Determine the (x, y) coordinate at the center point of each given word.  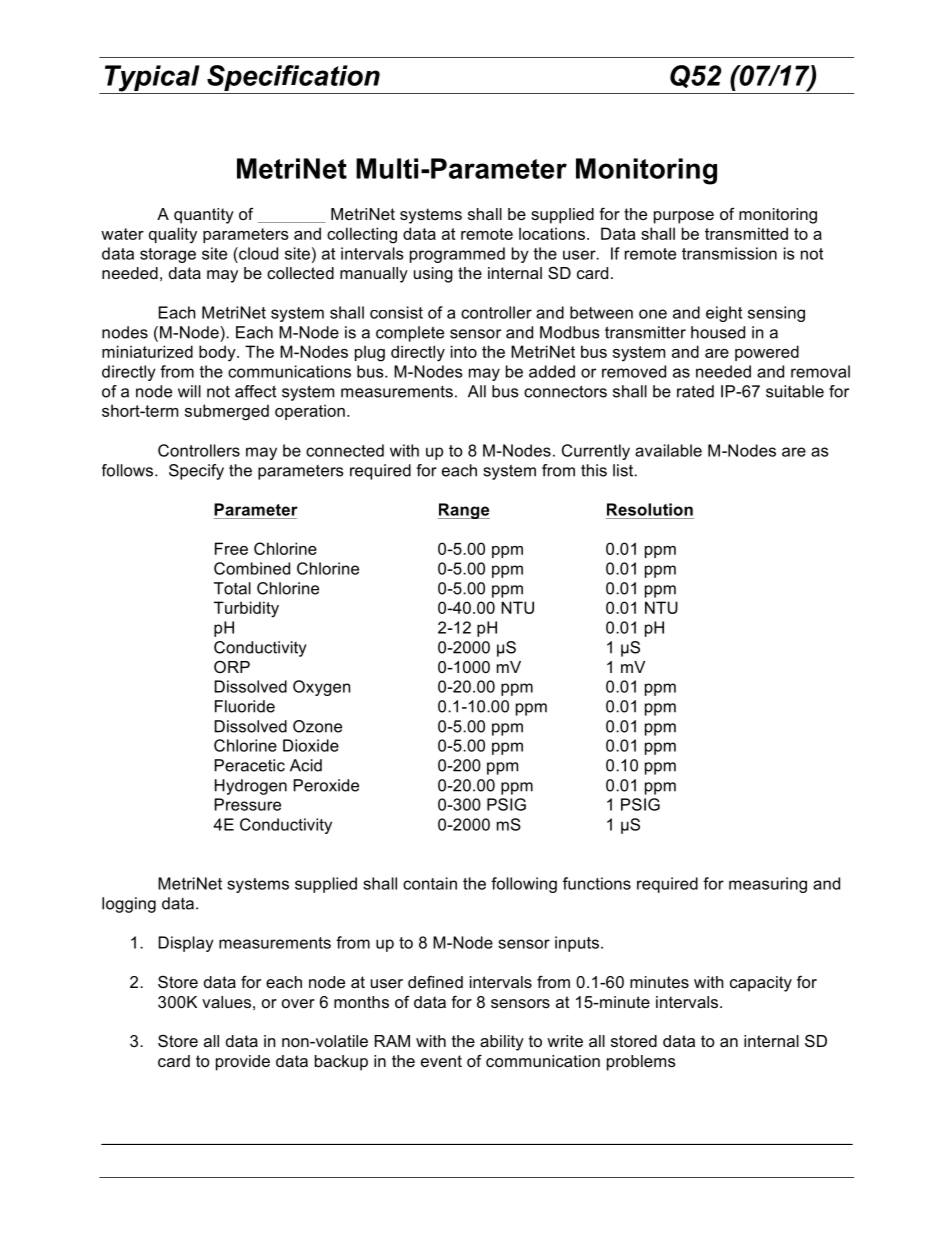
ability (502, 1043)
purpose (684, 217)
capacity (761, 984)
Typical (152, 79)
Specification (293, 78)
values (226, 1002)
